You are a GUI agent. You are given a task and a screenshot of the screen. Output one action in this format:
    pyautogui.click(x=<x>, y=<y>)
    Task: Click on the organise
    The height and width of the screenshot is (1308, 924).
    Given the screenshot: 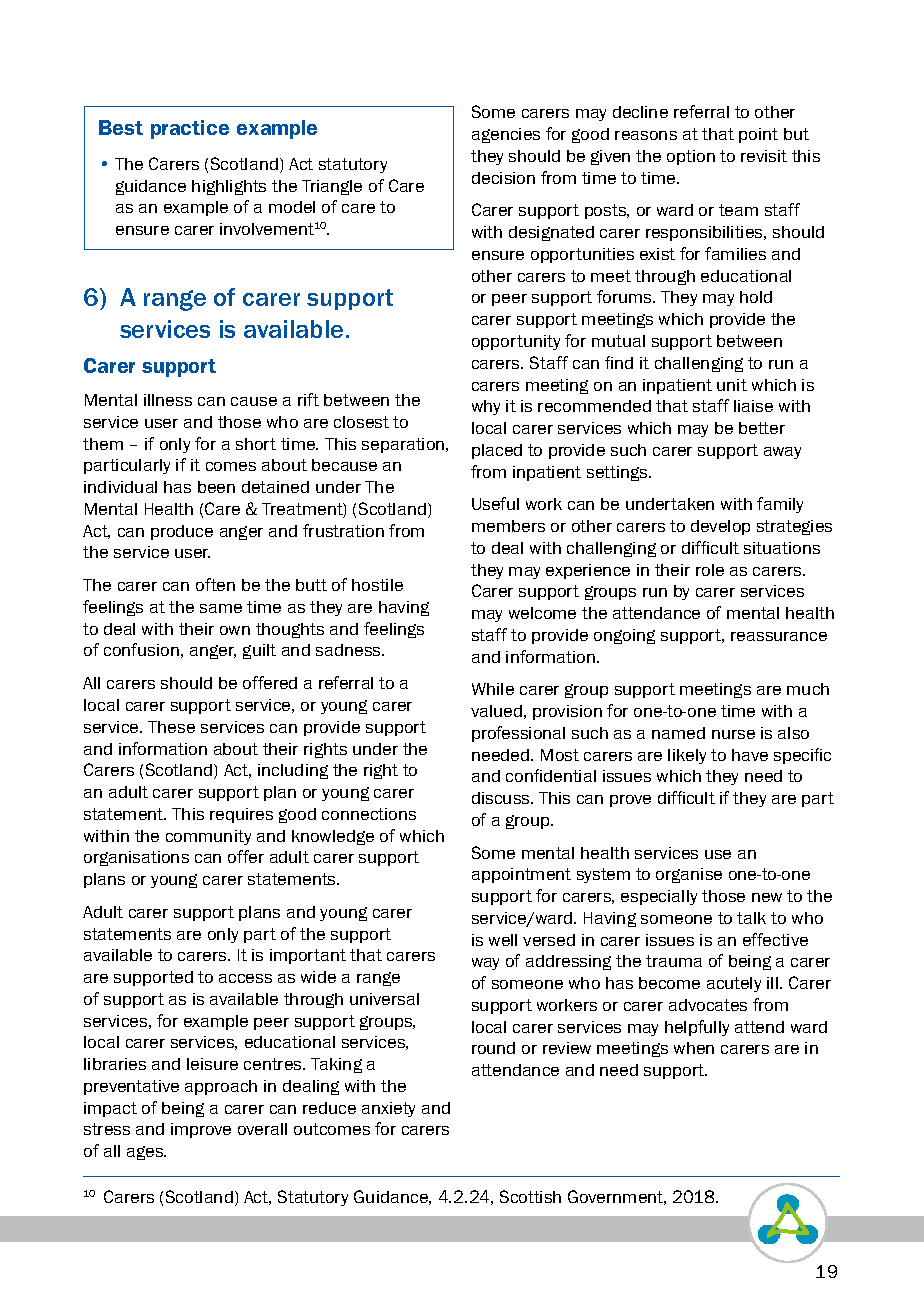 What is the action you would take?
    pyautogui.click(x=689, y=875)
